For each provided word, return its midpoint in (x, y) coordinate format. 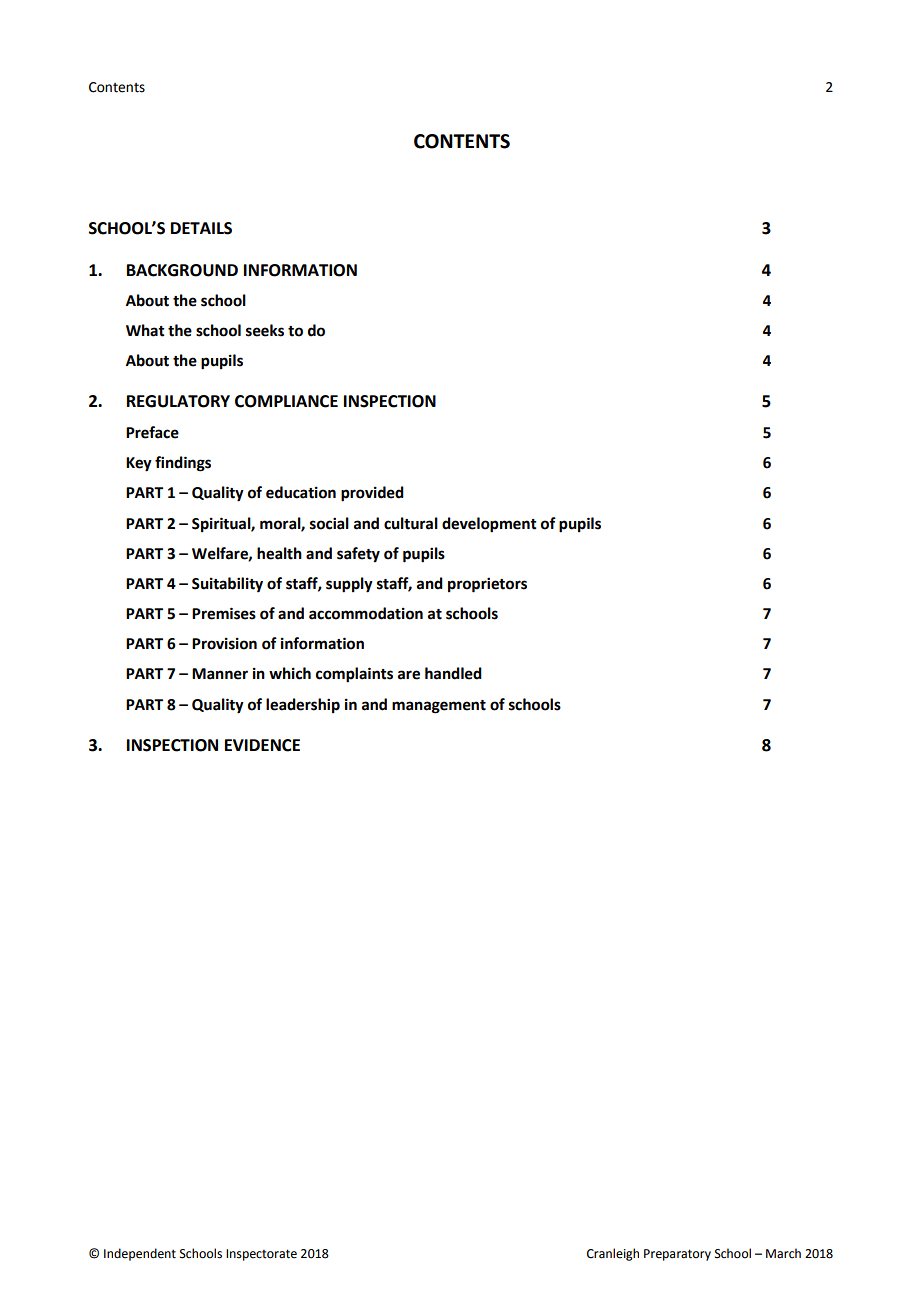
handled (453, 673)
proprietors (487, 585)
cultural (411, 523)
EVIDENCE (262, 745)
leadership (303, 705)
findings (183, 464)
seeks (265, 330)
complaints (354, 675)
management (439, 707)
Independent (140, 1254)
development (489, 525)
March (783, 1253)
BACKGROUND (182, 270)
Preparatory (677, 1255)
